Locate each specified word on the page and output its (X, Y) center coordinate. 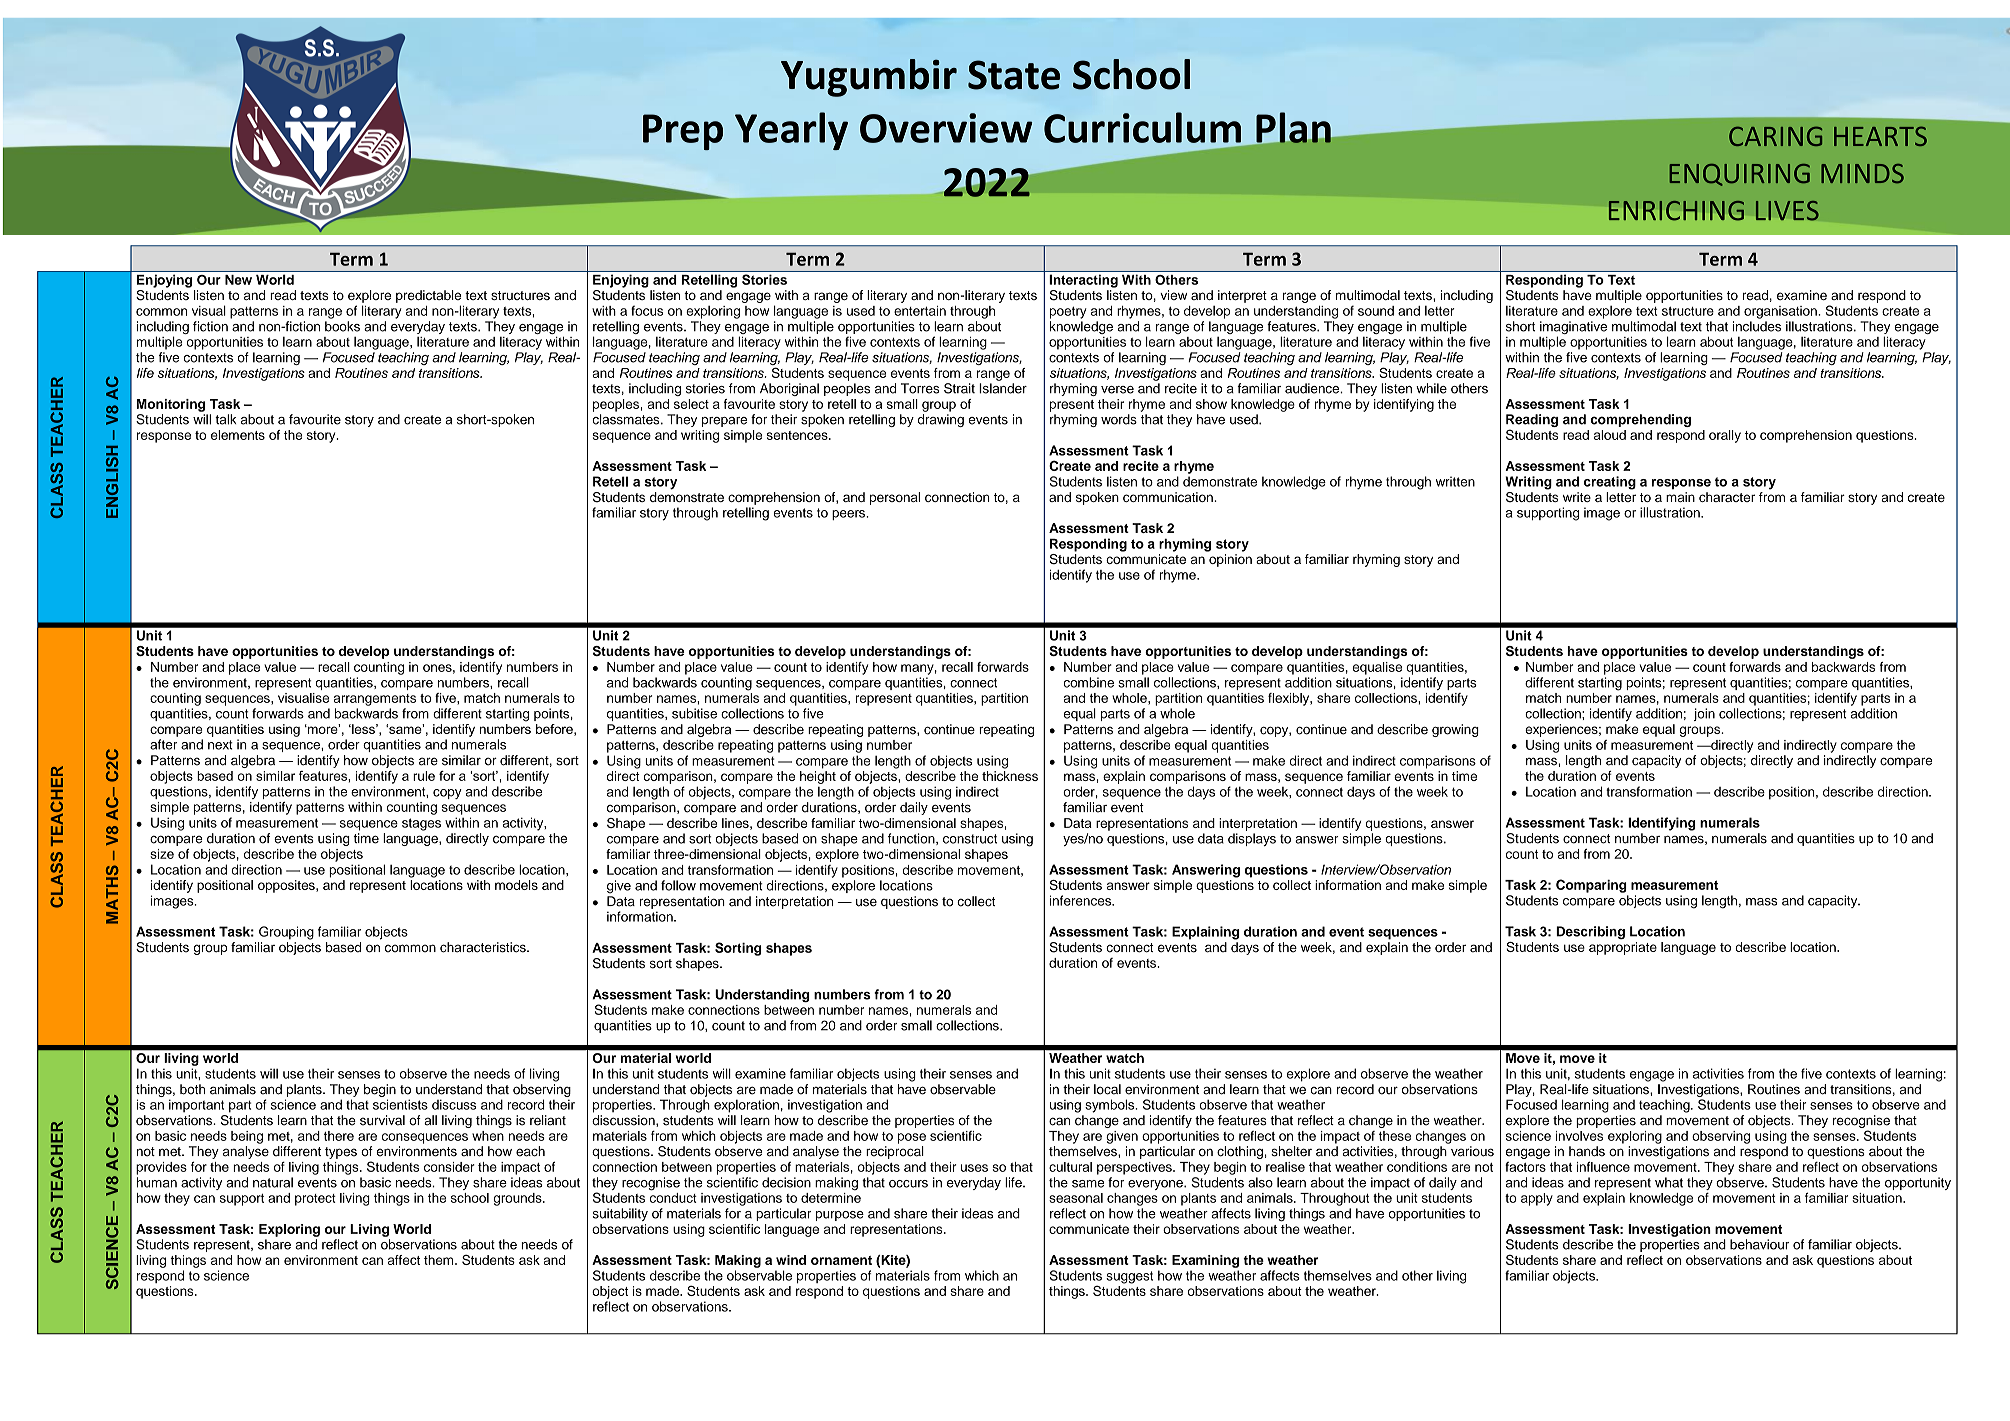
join (1704, 714)
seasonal (1076, 1198)
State (1014, 75)
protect (315, 1200)
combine (1089, 682)
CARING (1775, 136)
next (220, 745)
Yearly (791, 131)
